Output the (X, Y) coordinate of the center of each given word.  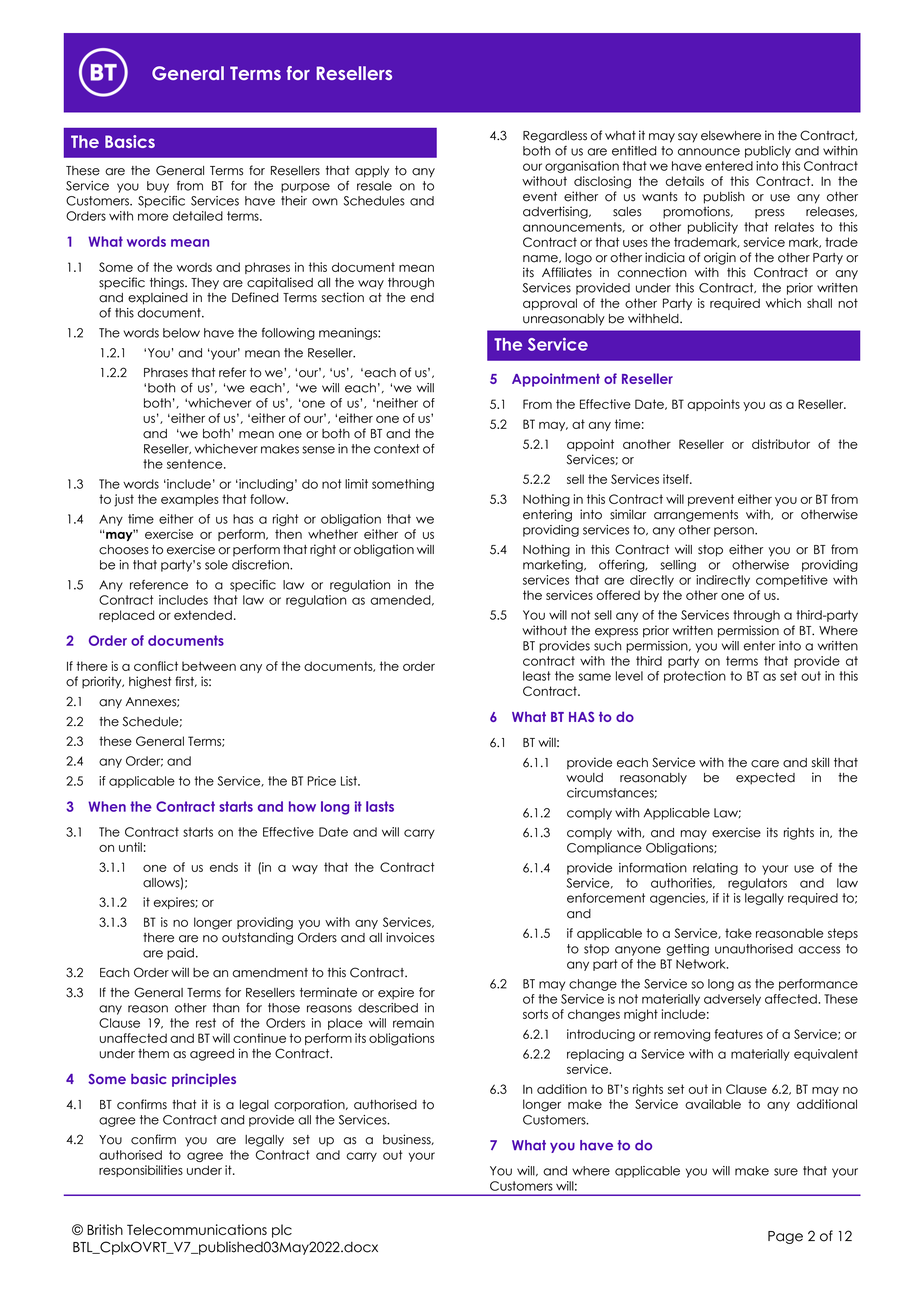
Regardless (555, 137)
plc (282, 1231)
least (537, 676)
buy (158, 187)
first (185, 681)
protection (695, 677)
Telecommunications (197, 1229)
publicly (768, 152)
